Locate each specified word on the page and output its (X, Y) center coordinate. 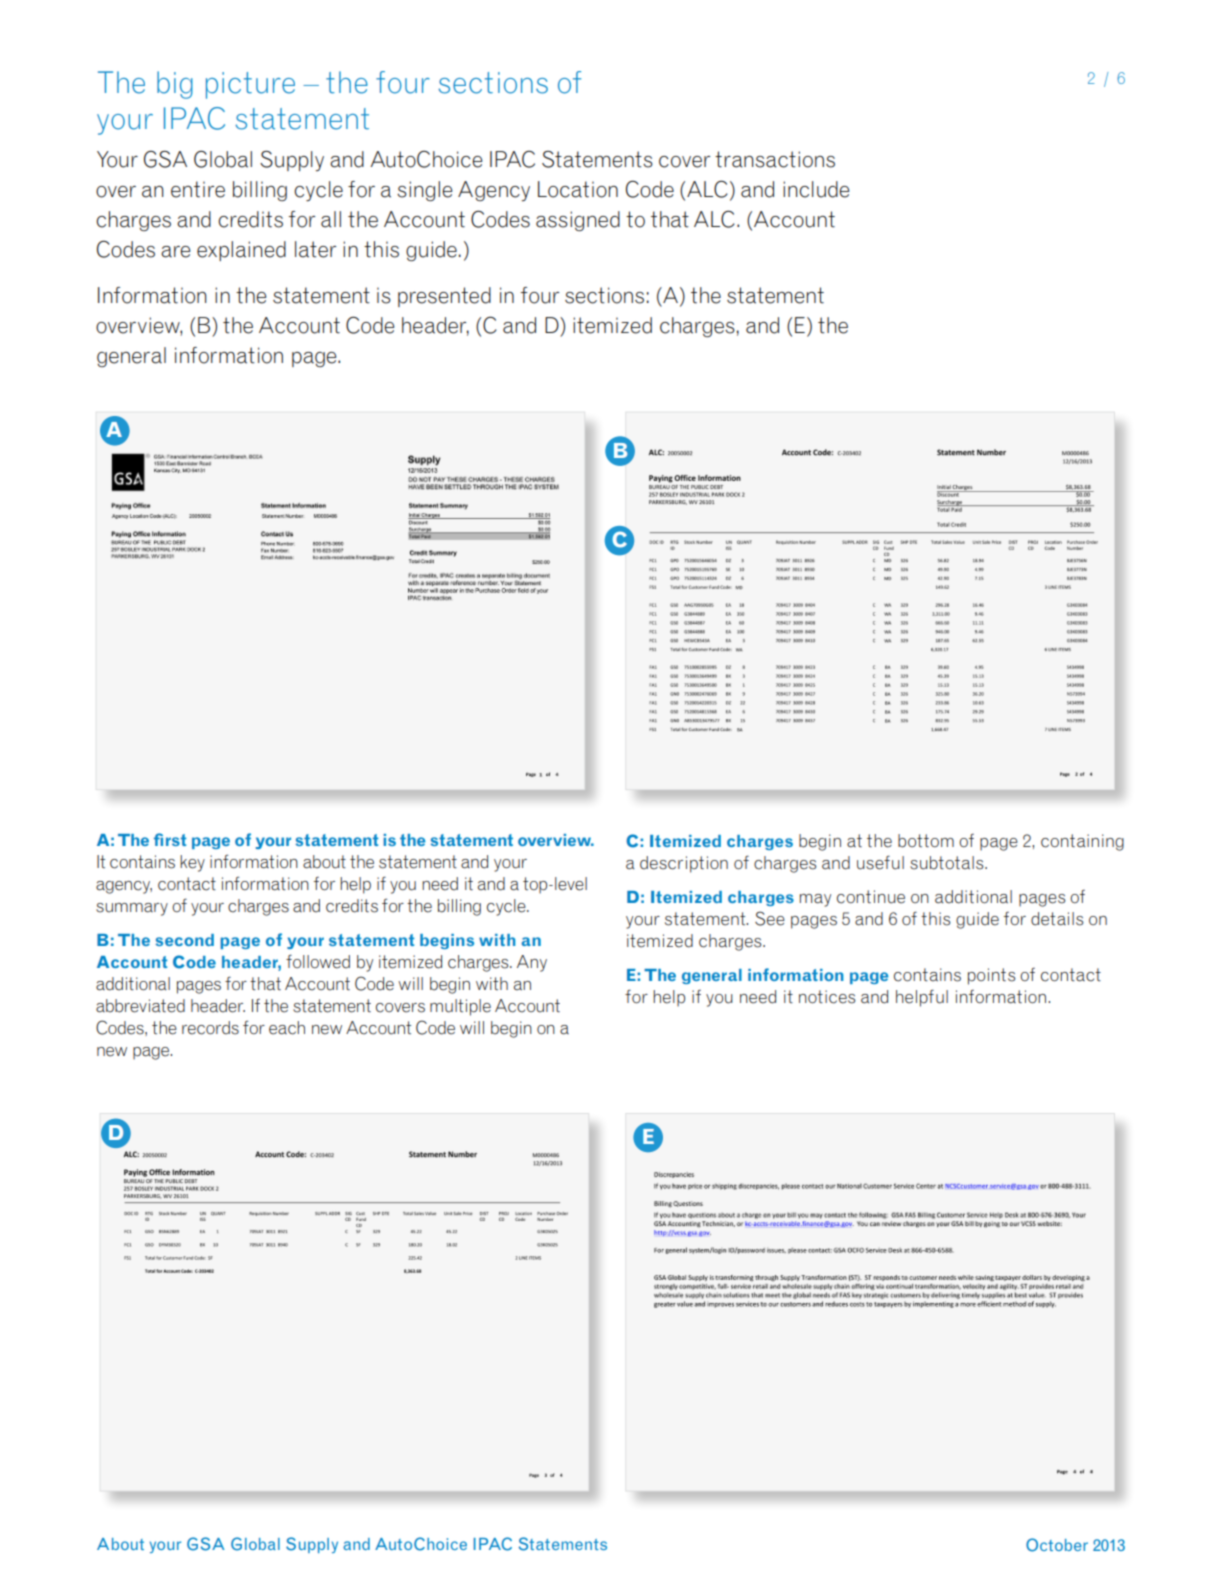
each (287, 1028)
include (816, 189)
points (991, 976)
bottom (926, 841)
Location (578, 189)
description (684, 864)
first (170, 839)
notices (827, 997)
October (1057, 1545)
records (210, 1028)
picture (250, 85)
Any (532, 963)
